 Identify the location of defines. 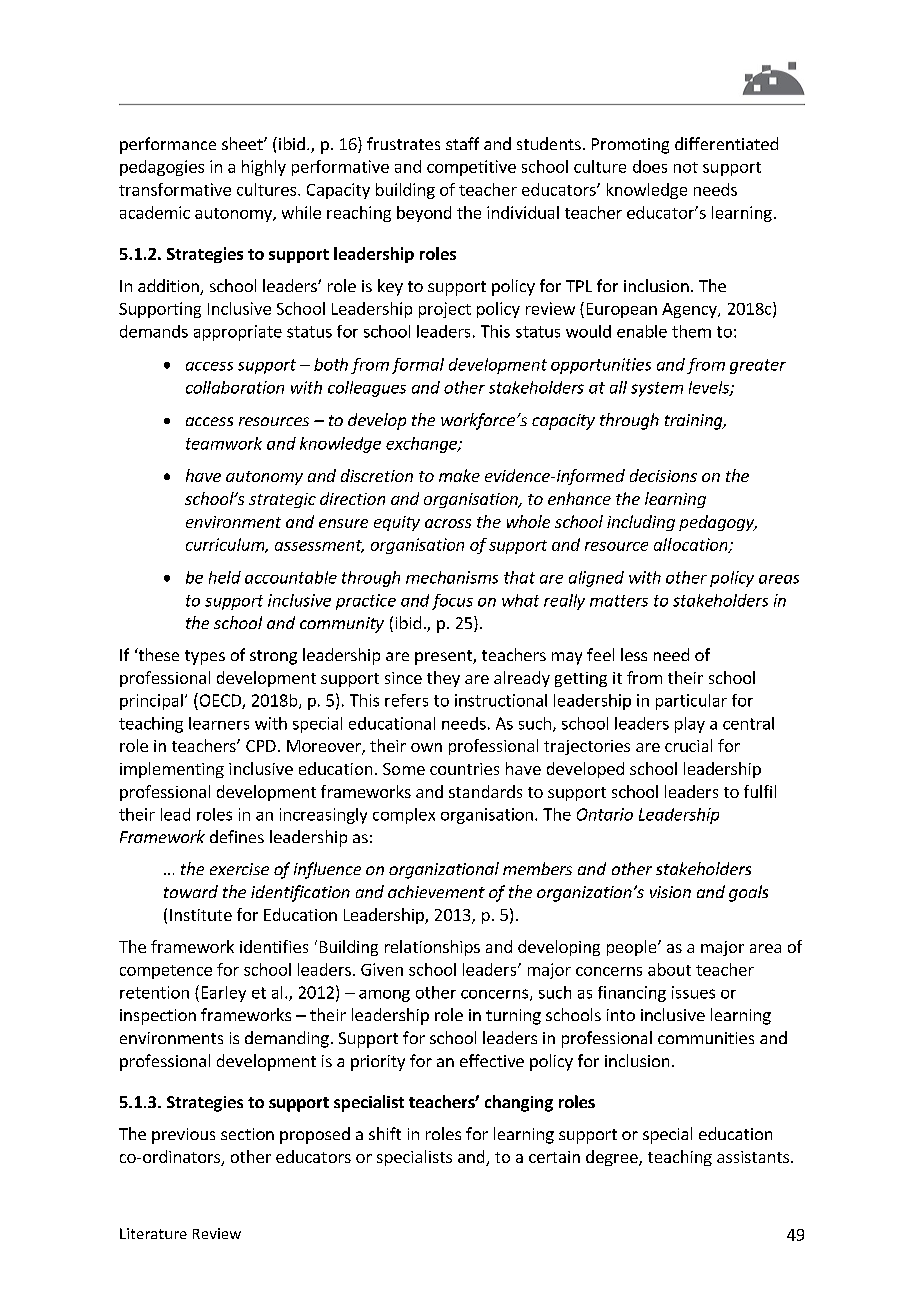
(237, 836).
